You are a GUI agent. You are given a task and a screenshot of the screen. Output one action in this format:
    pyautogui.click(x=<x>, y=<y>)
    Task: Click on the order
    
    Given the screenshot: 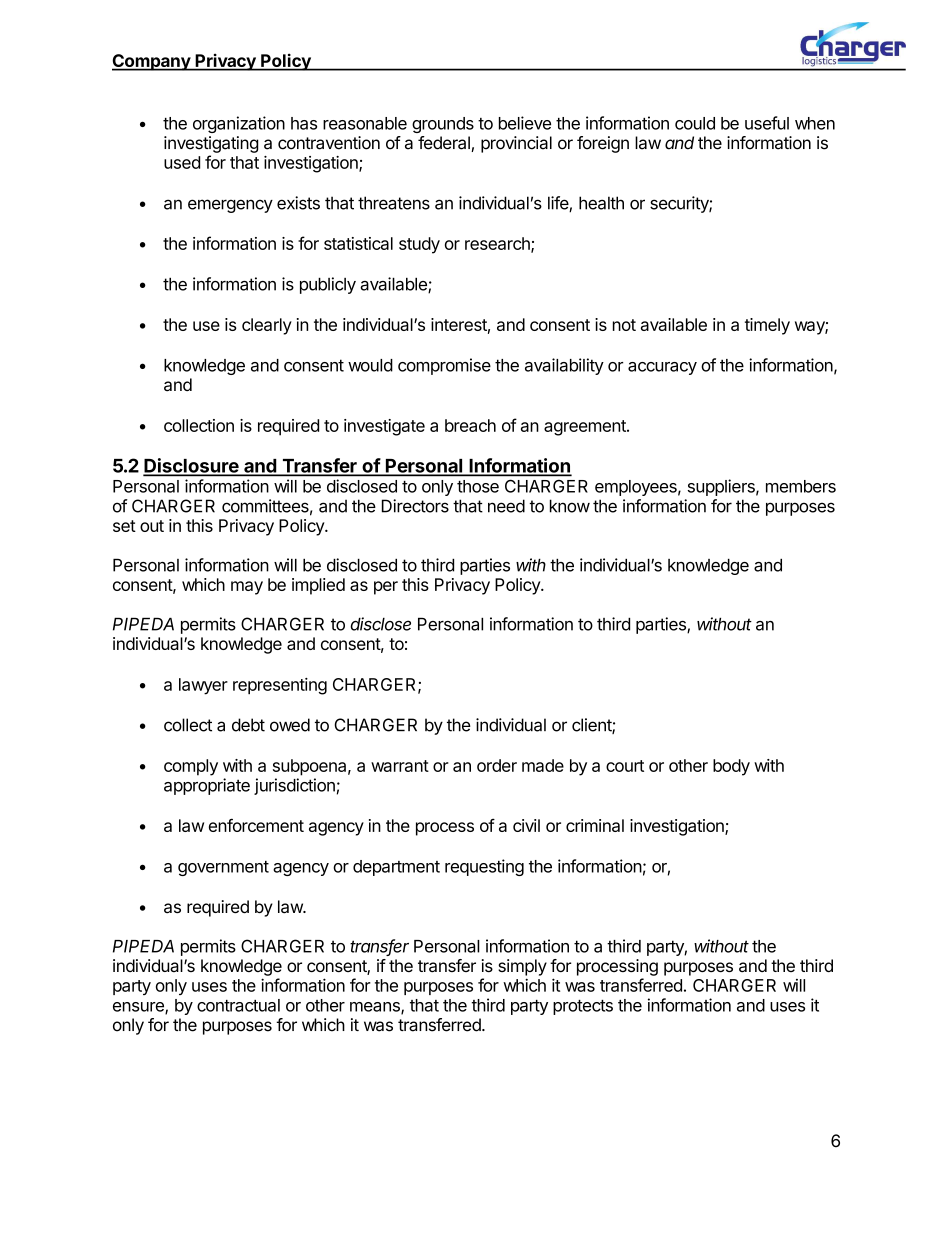 What is the action you would take?
    pyautogui.click(x=497, y=765)
